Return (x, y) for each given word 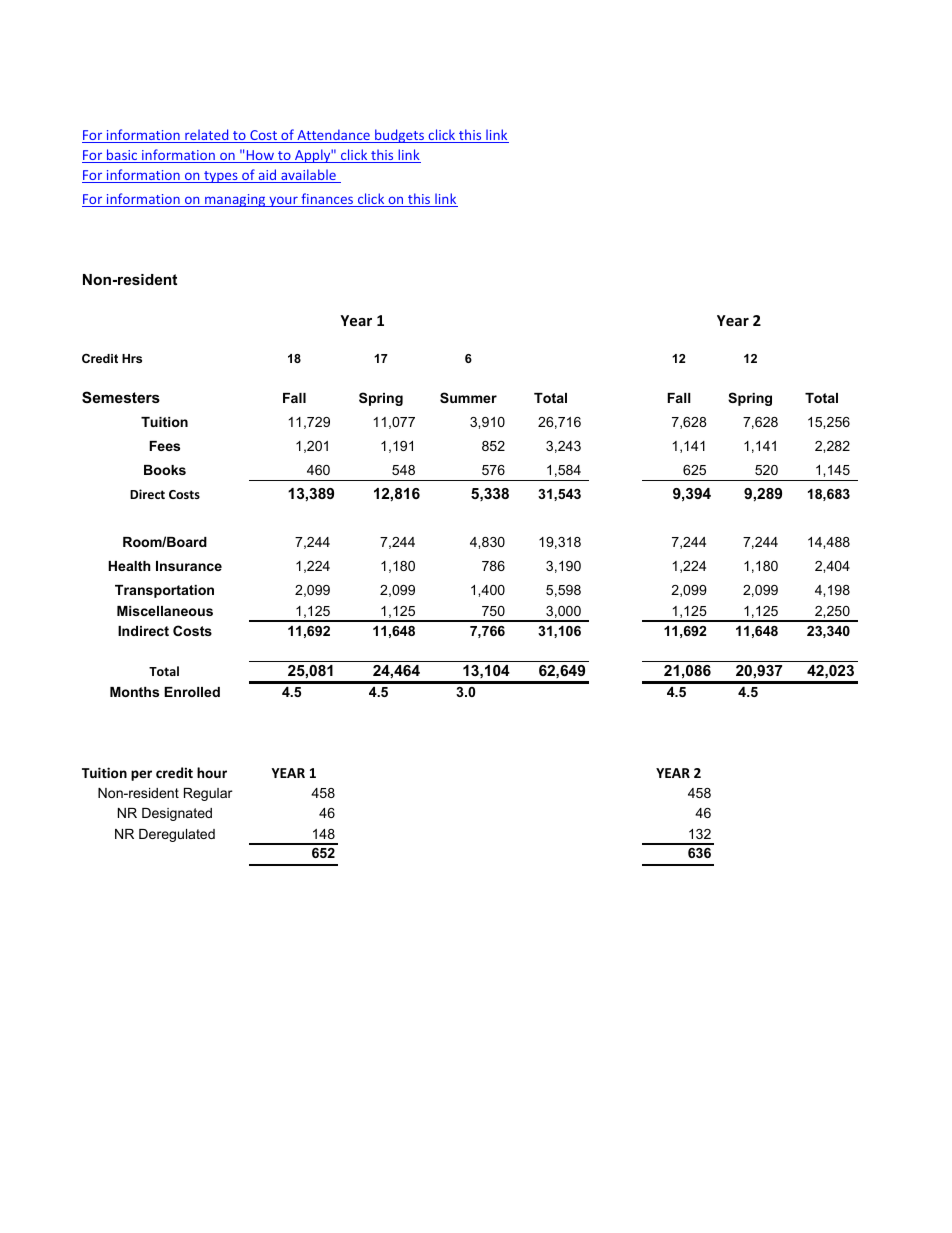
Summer (468, 397)
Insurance (189, 566)
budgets (400, 136)
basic (122, 156)
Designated (177, 814)
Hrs (132, 358)
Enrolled (192, 692)
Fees (164, 446)
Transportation (164, 591)
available (308, 176)
